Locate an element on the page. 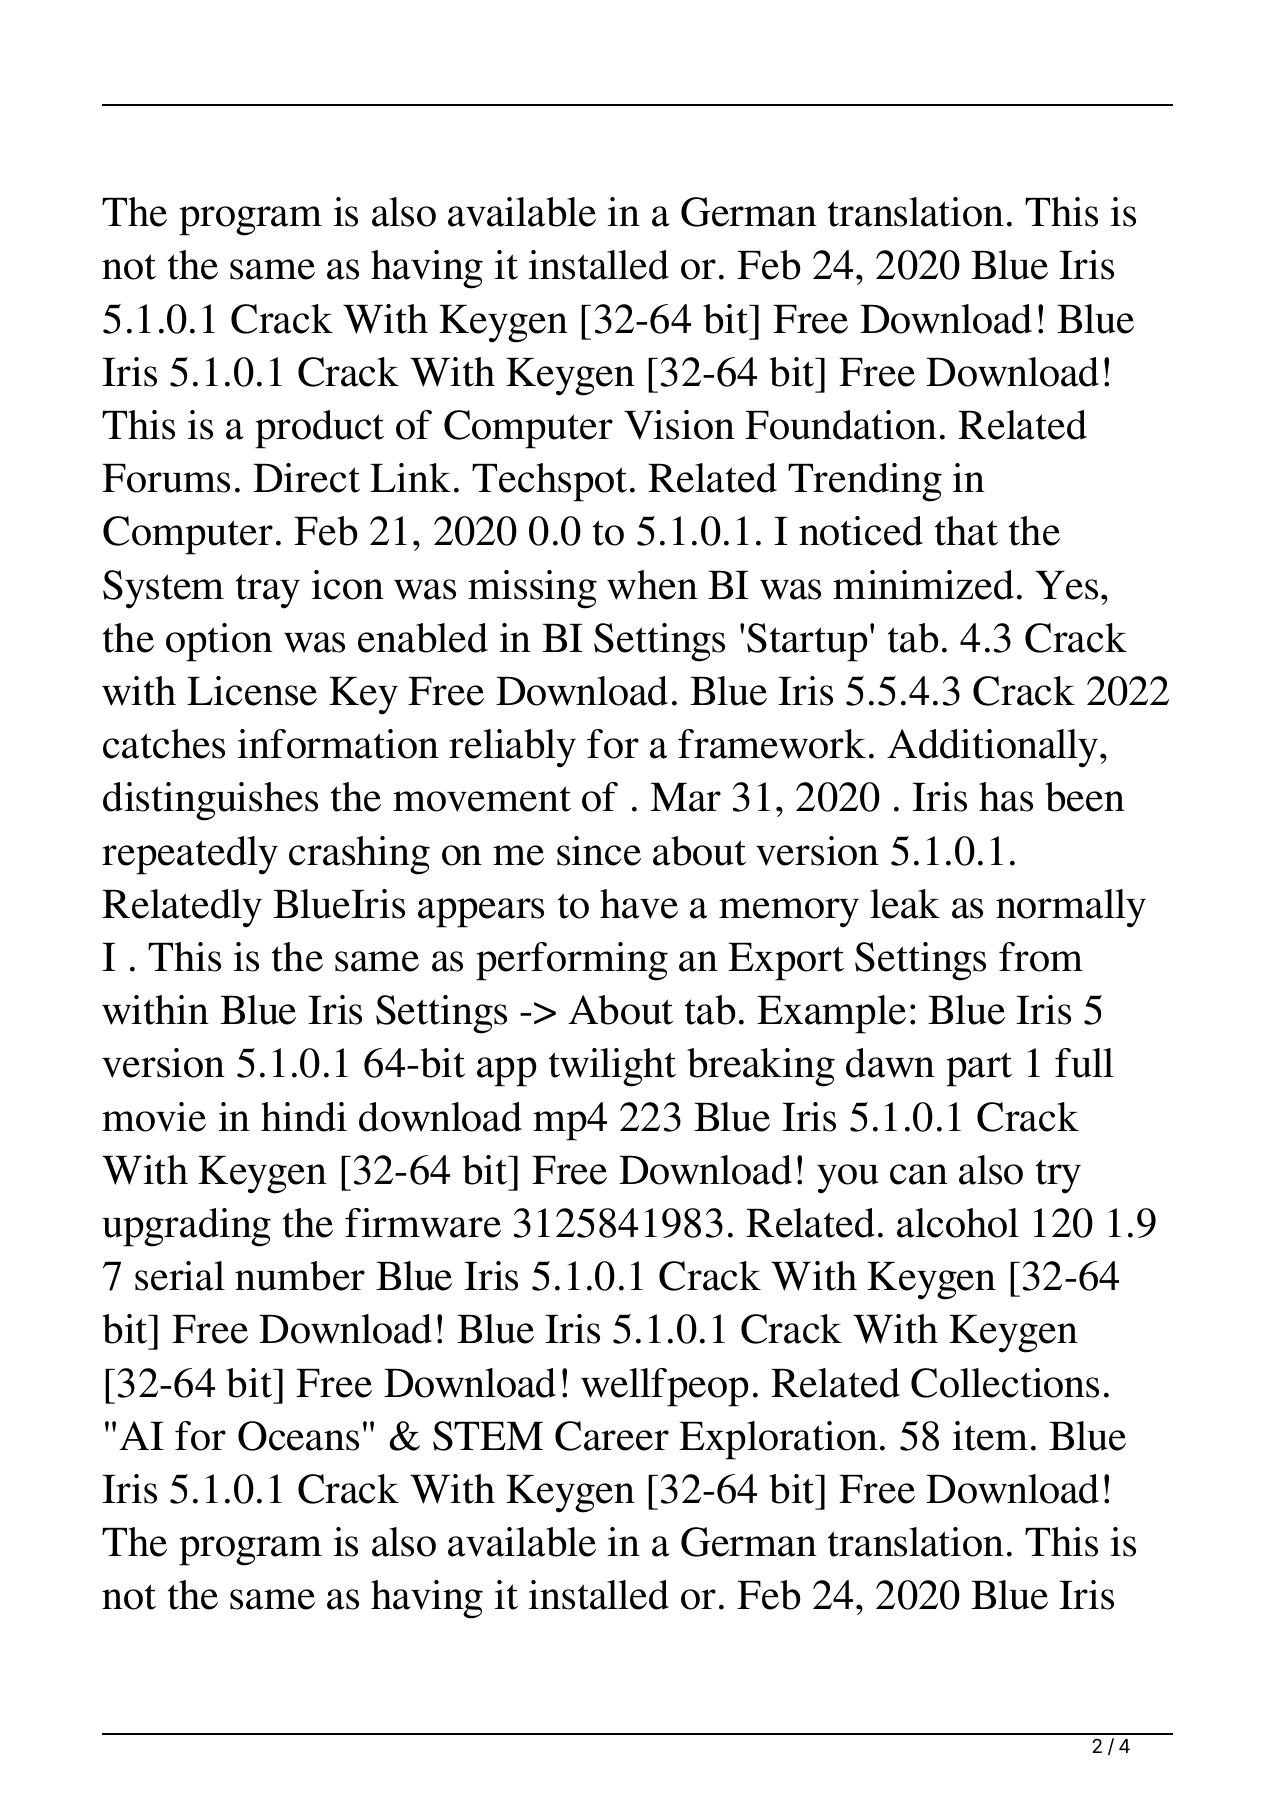 The height and width of the page is (1803, 1275). part is located at coordinates (979, 1069).
